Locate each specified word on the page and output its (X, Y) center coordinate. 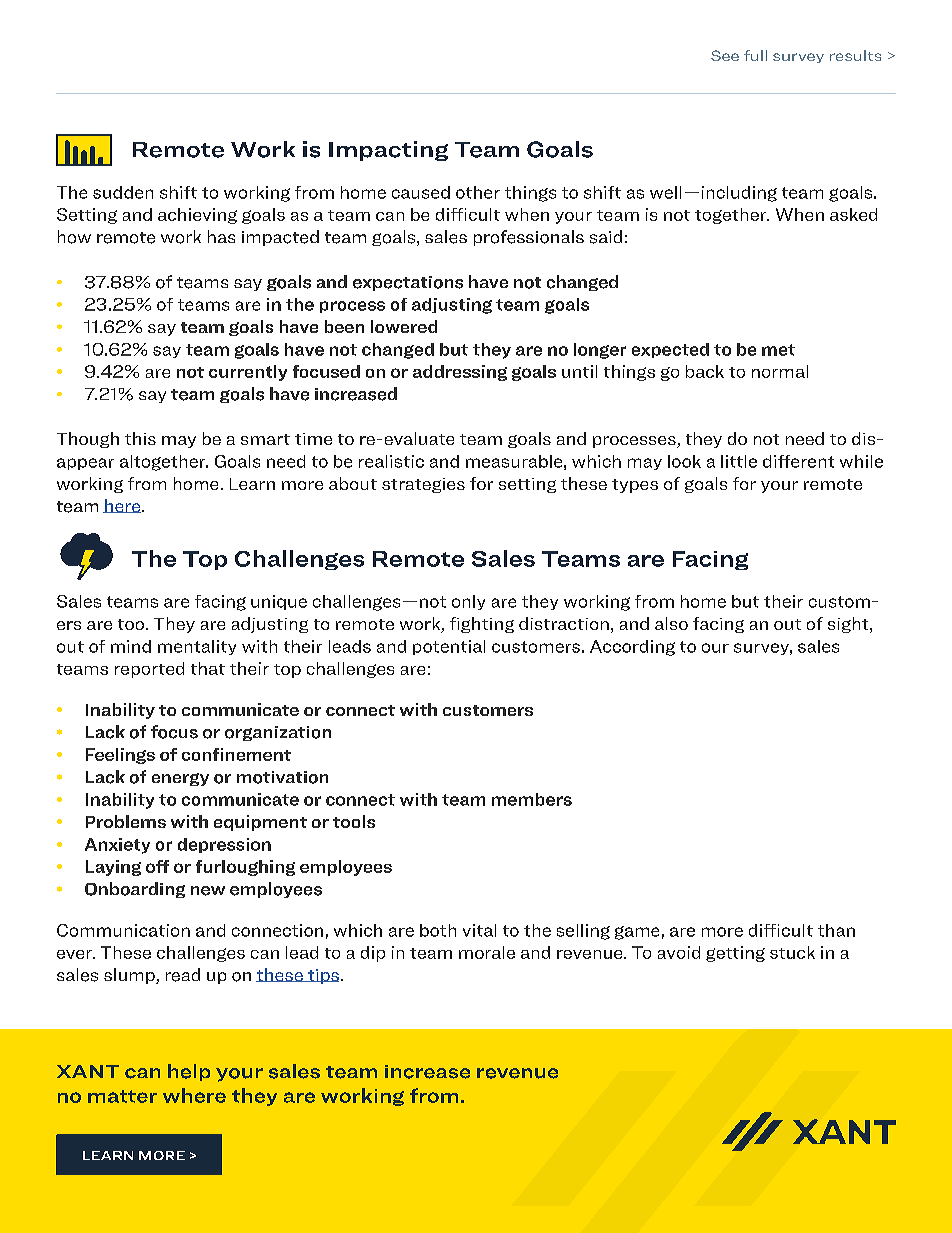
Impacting (388, 151)
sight (849, 625)
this (140, 438)
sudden (123, 192)
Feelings (120, 756)
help (189, 1072)
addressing (460, 373)
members (532, 799)
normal (780, 371)
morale (487, 952)
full (755, 55)
